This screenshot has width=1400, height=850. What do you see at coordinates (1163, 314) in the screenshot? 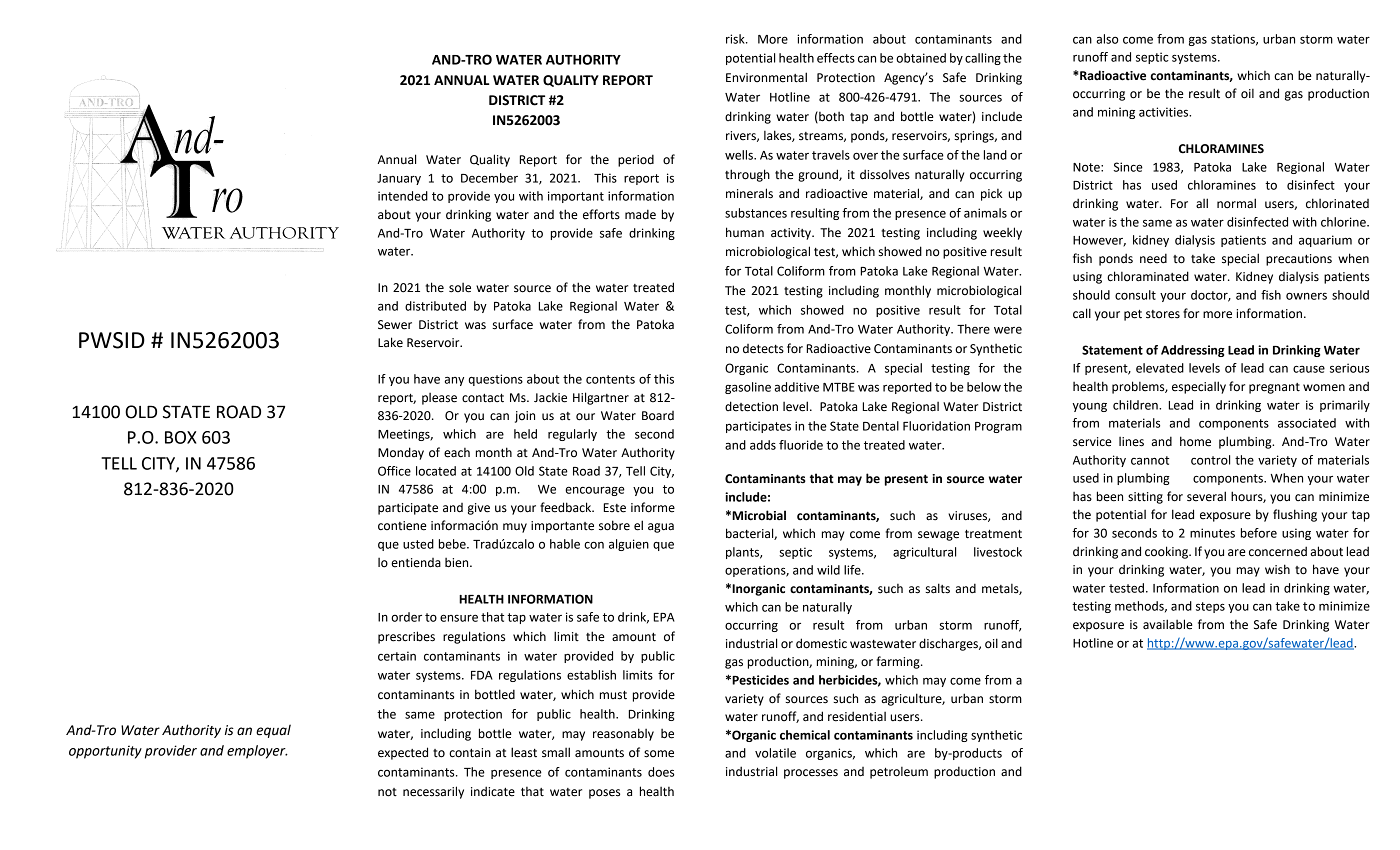
I see `stores` at bounding box center [1163, 314].
